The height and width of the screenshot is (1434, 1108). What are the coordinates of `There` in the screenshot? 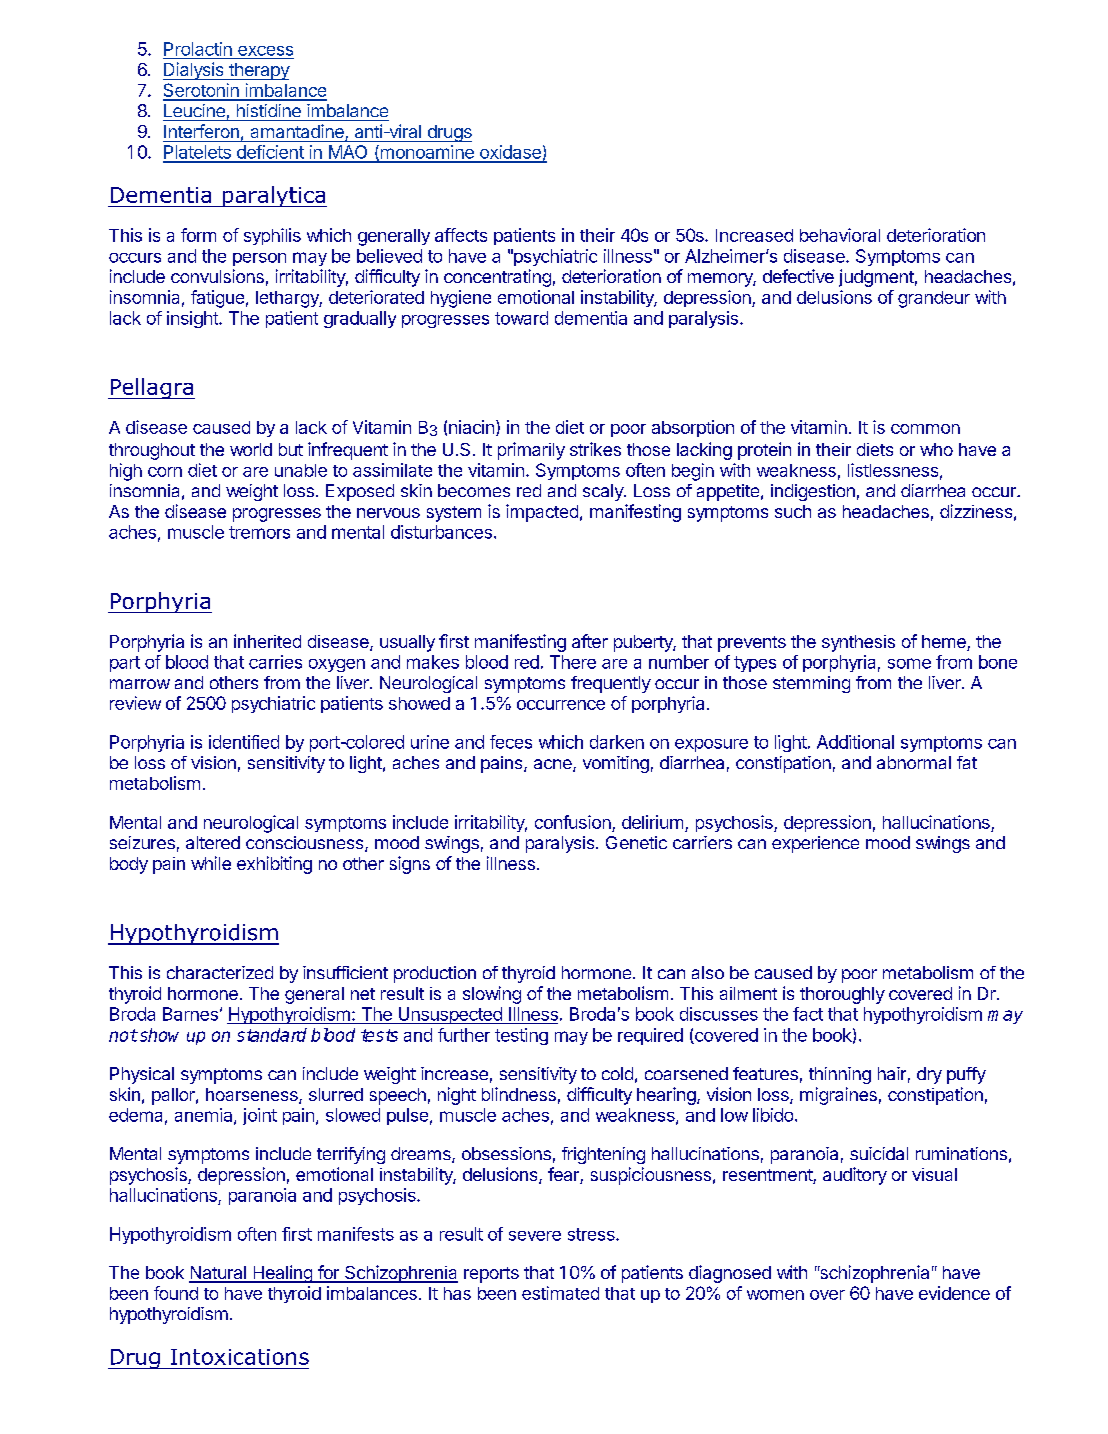 It's located at (573, 662).
